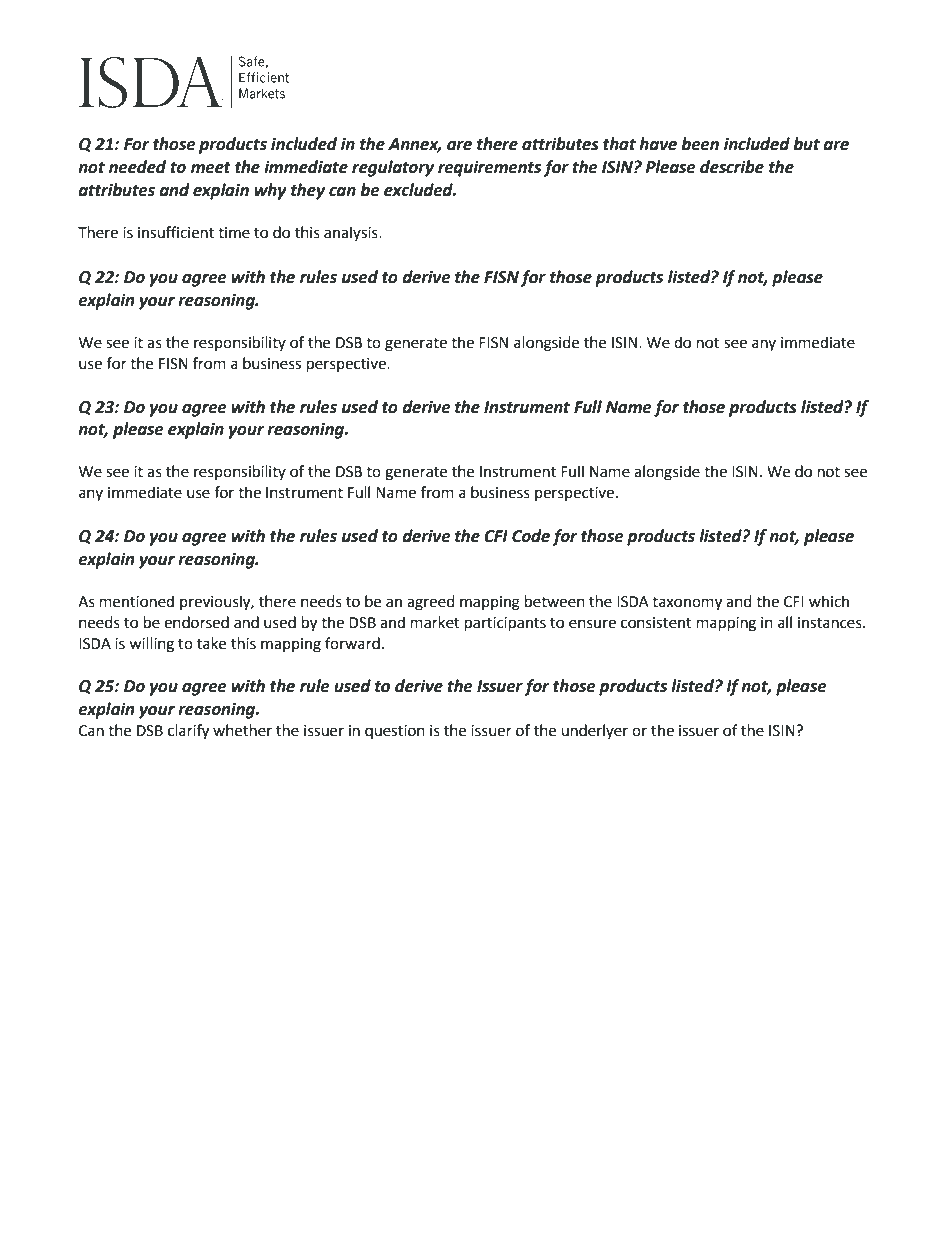 The height and width of the page is (1233, 952). I want to click on time, so click(234, 233).
